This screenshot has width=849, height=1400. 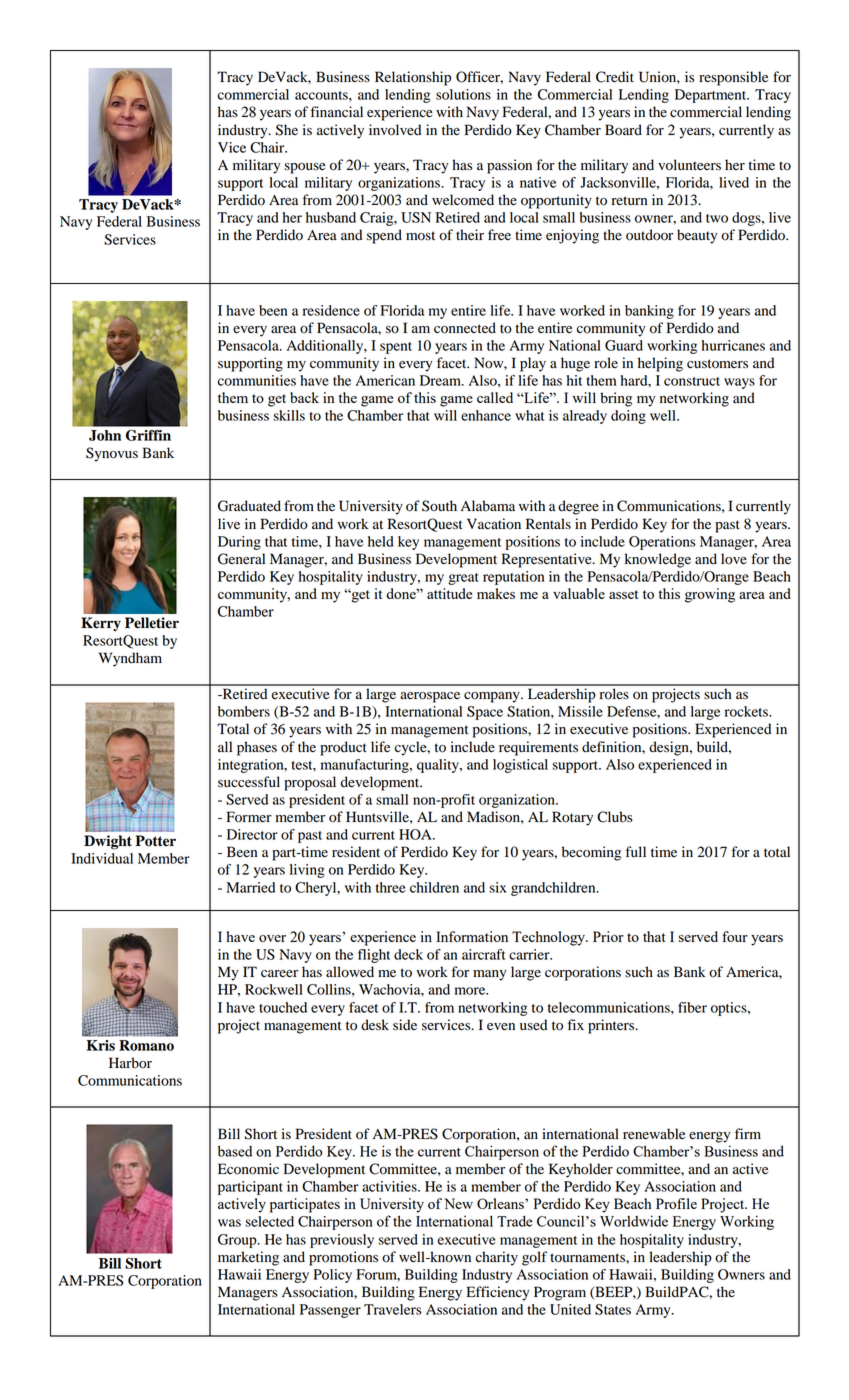 What do you see at coordinates (634, 1221) in the screenshot?
I see `Worldwide` at bounding box center [634, 1221].
